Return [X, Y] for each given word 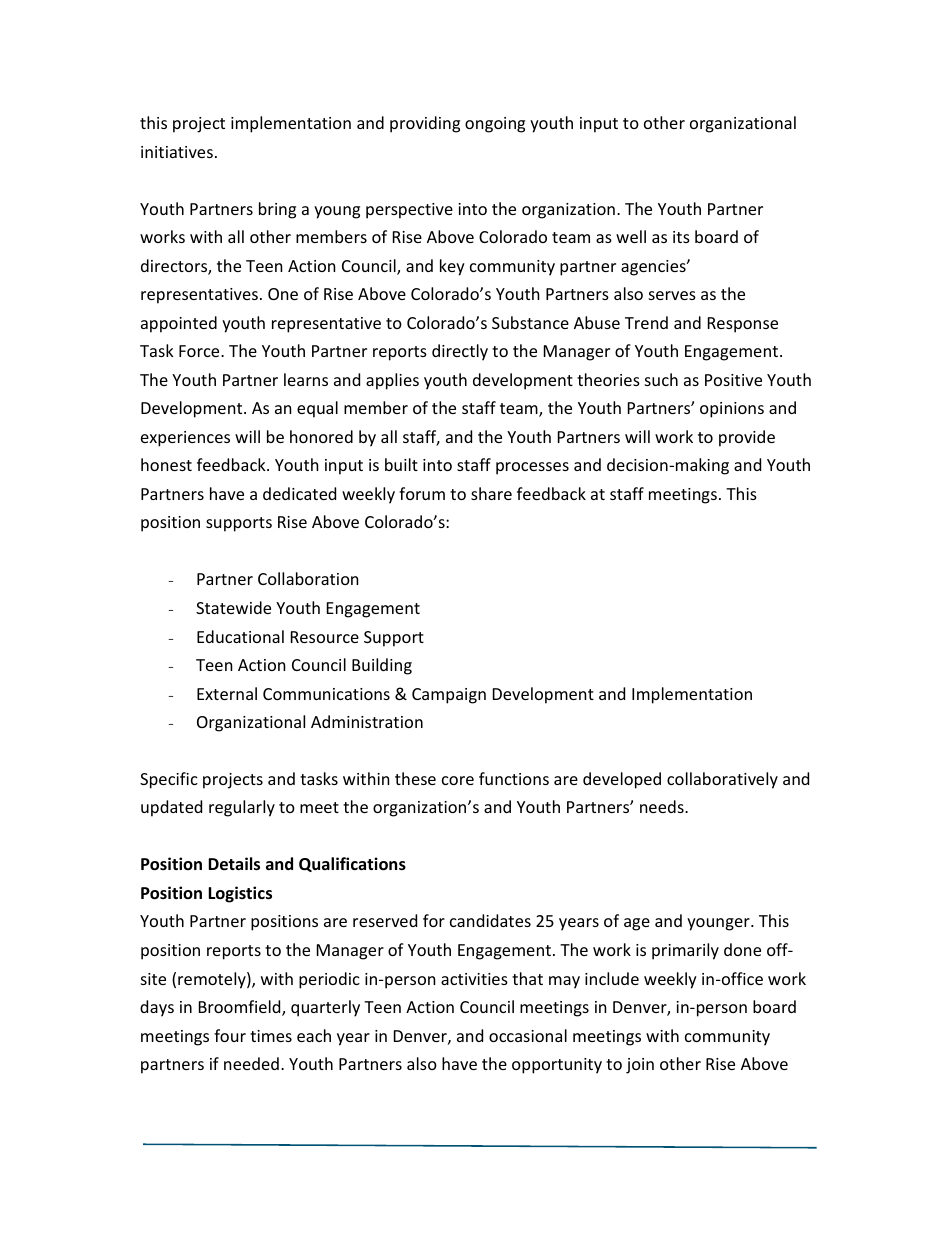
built [401, 464]
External [227, 693]
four [230, 1035]
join [640, 1066]
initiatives [177, 152]
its [681, 237]
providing [425, 124]
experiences [185, 439]
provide [747, 438]
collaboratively [722, 780]
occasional [528, 1035]
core [458, 780]
